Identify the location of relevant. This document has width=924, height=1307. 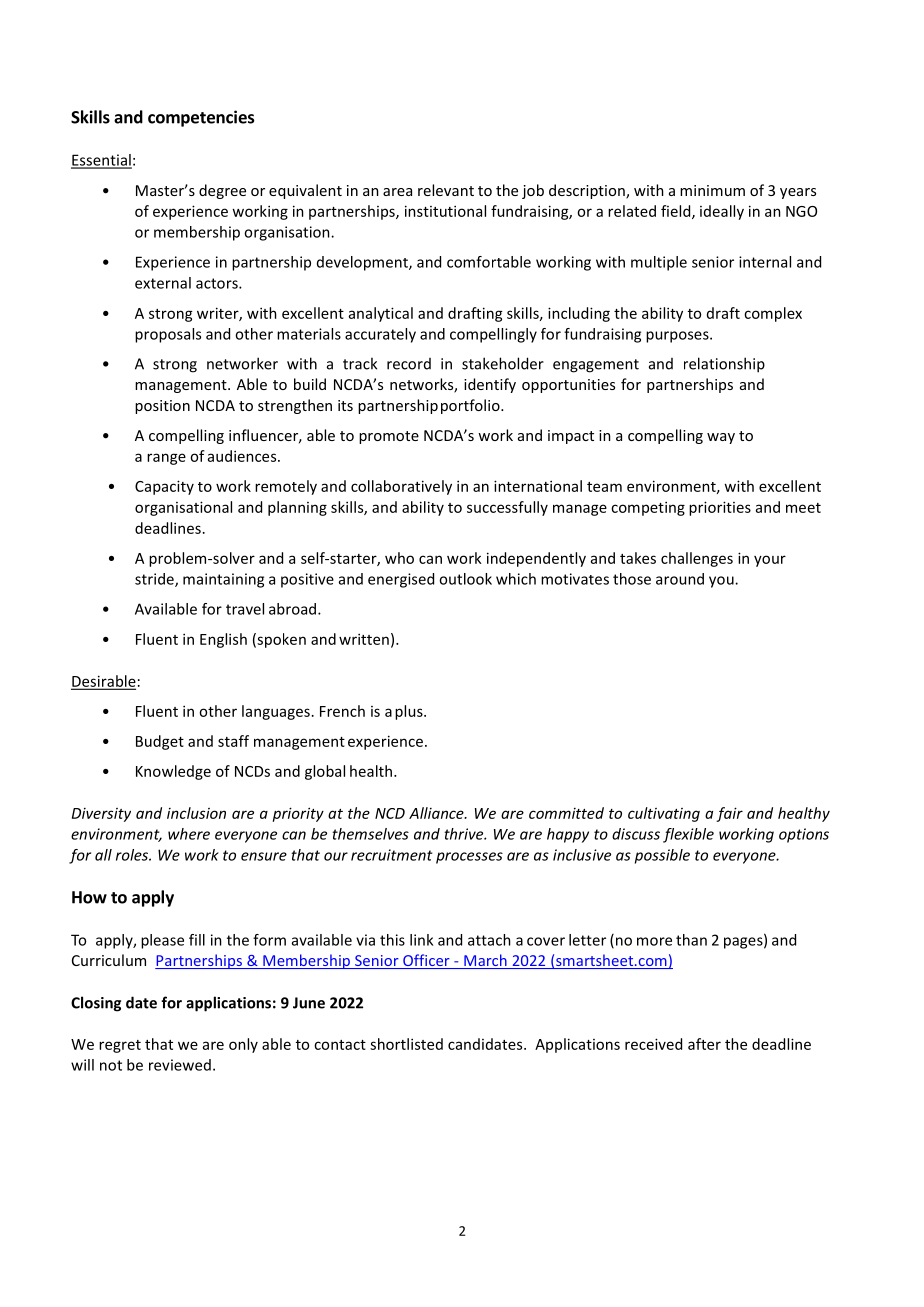
(446, 190).
